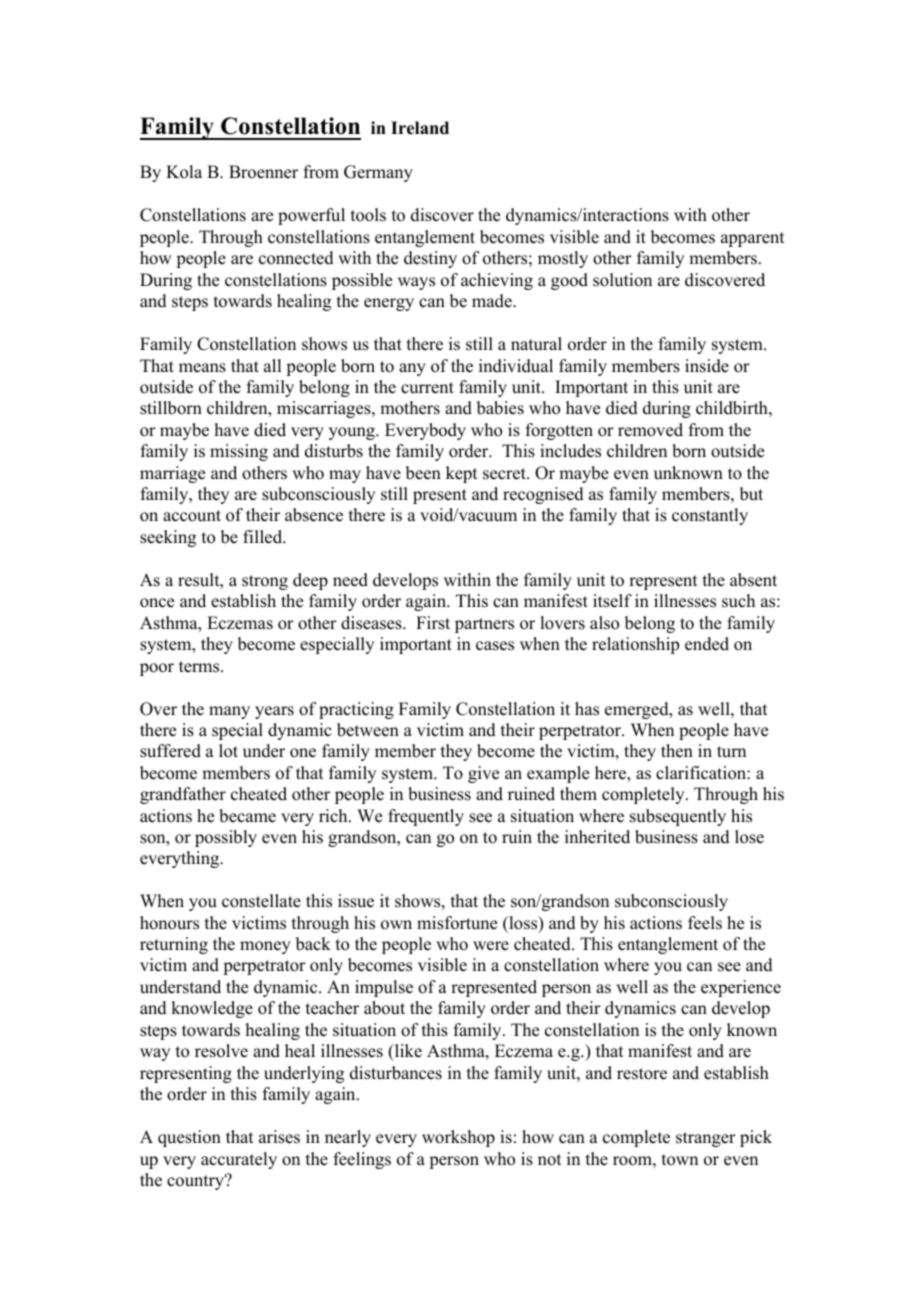 Image resolution: width=924 pixels, height=1308 pixels. What do you see at coordinates (457, 923) in the image?
I see `misfortune` at bounding box center [457, 923].
